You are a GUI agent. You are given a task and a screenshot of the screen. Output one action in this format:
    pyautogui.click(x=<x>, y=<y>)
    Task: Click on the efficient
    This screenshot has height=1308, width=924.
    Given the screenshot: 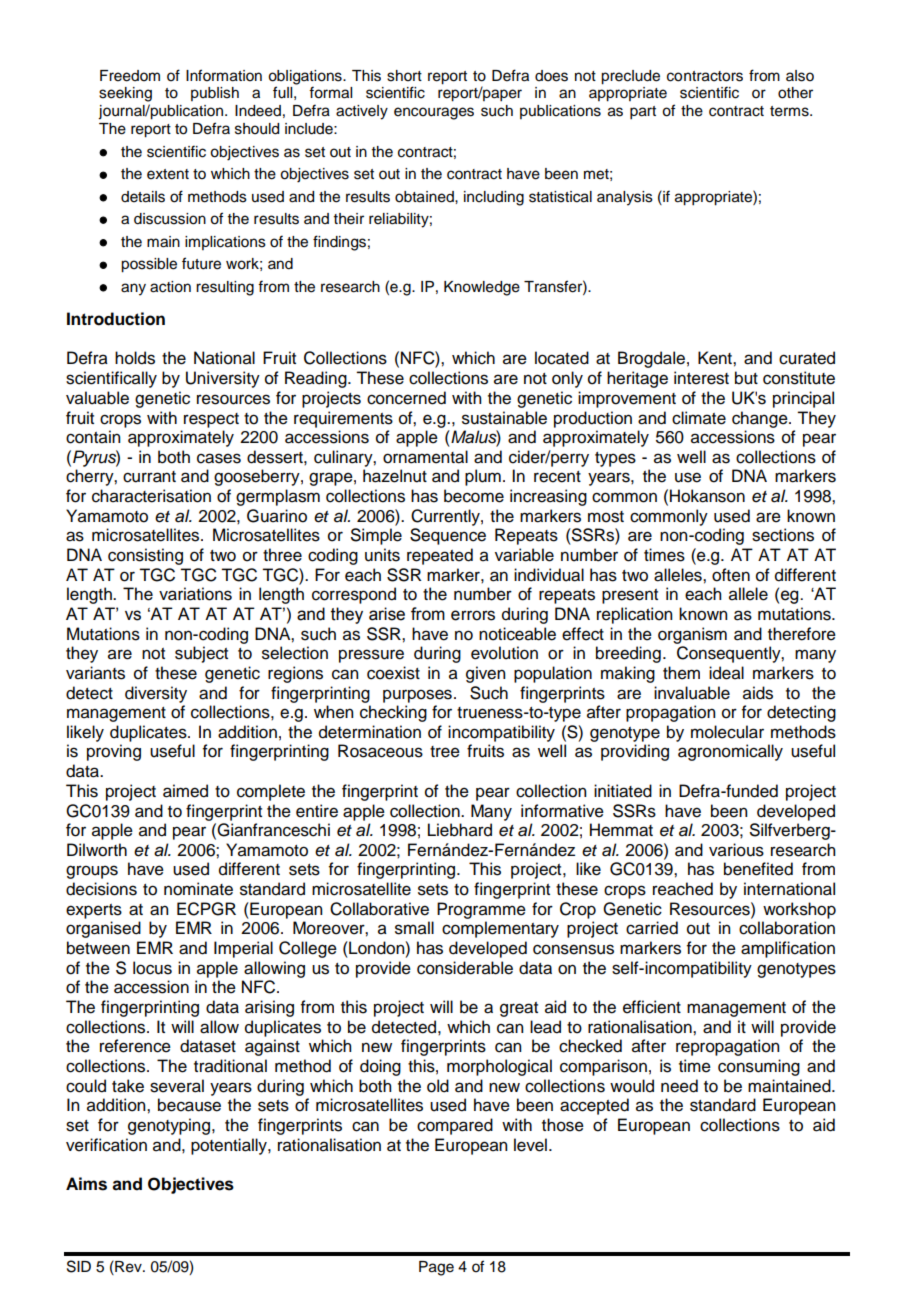 What is the action you would take?
    pyautogui.click(x=652, y=1007)
